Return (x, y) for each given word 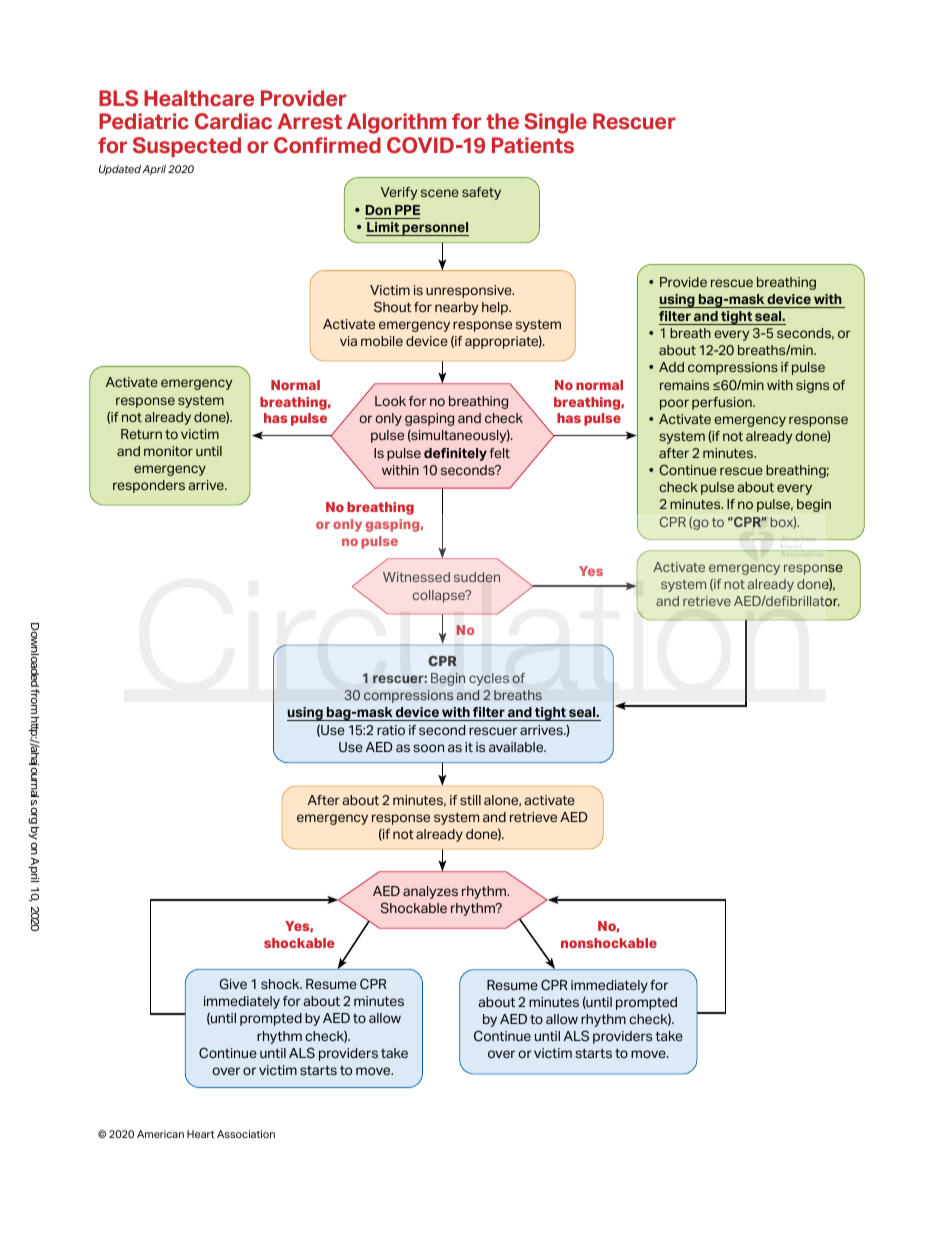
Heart (201, 1134)
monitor (168, 451)
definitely (455, 454)
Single (555, 123)
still (470, 800)
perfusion (723, 403)
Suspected (187, 147)
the (502, 121)
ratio (391, 730)
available (517, 747)
